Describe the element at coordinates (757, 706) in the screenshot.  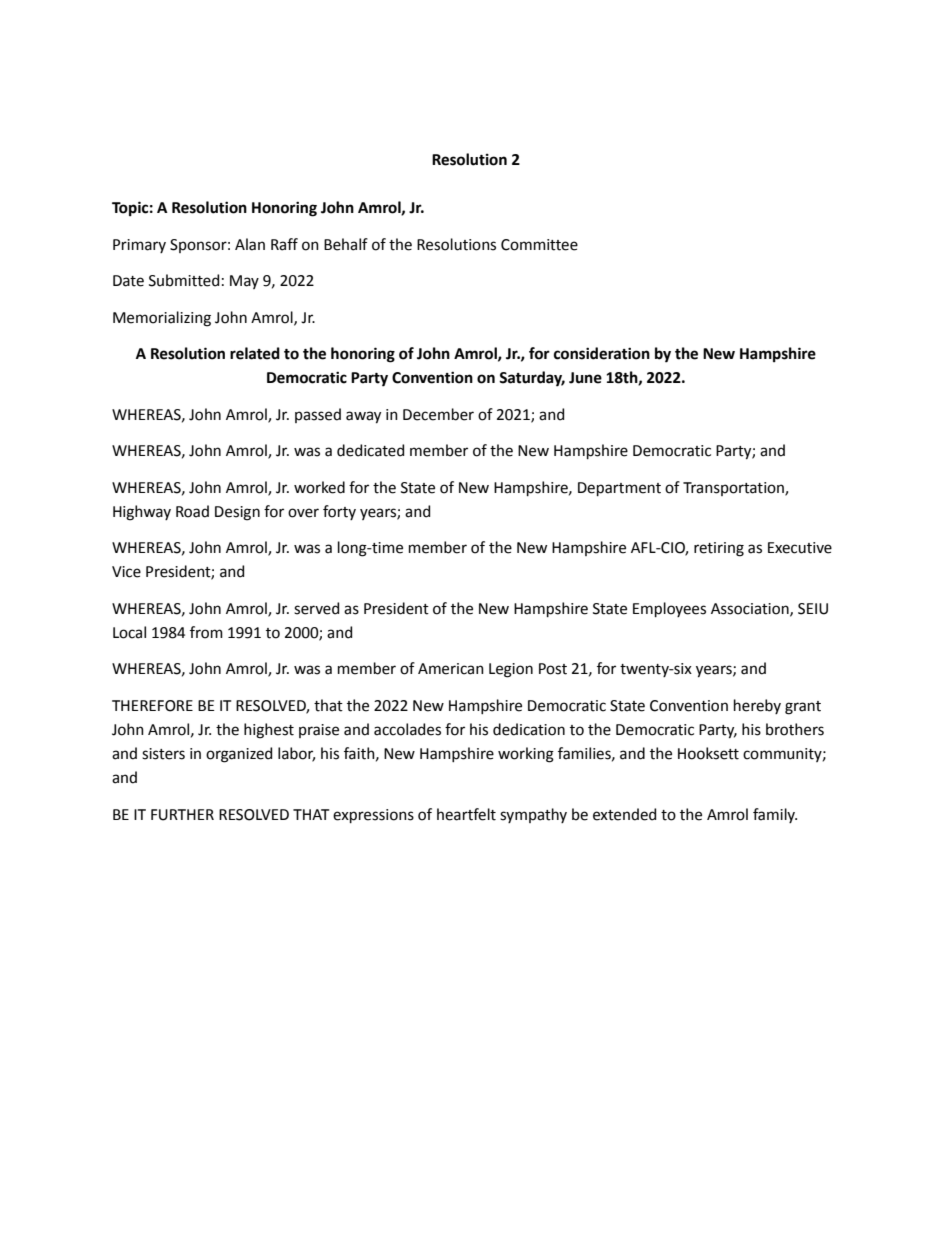
I see `hereby` at that location.
